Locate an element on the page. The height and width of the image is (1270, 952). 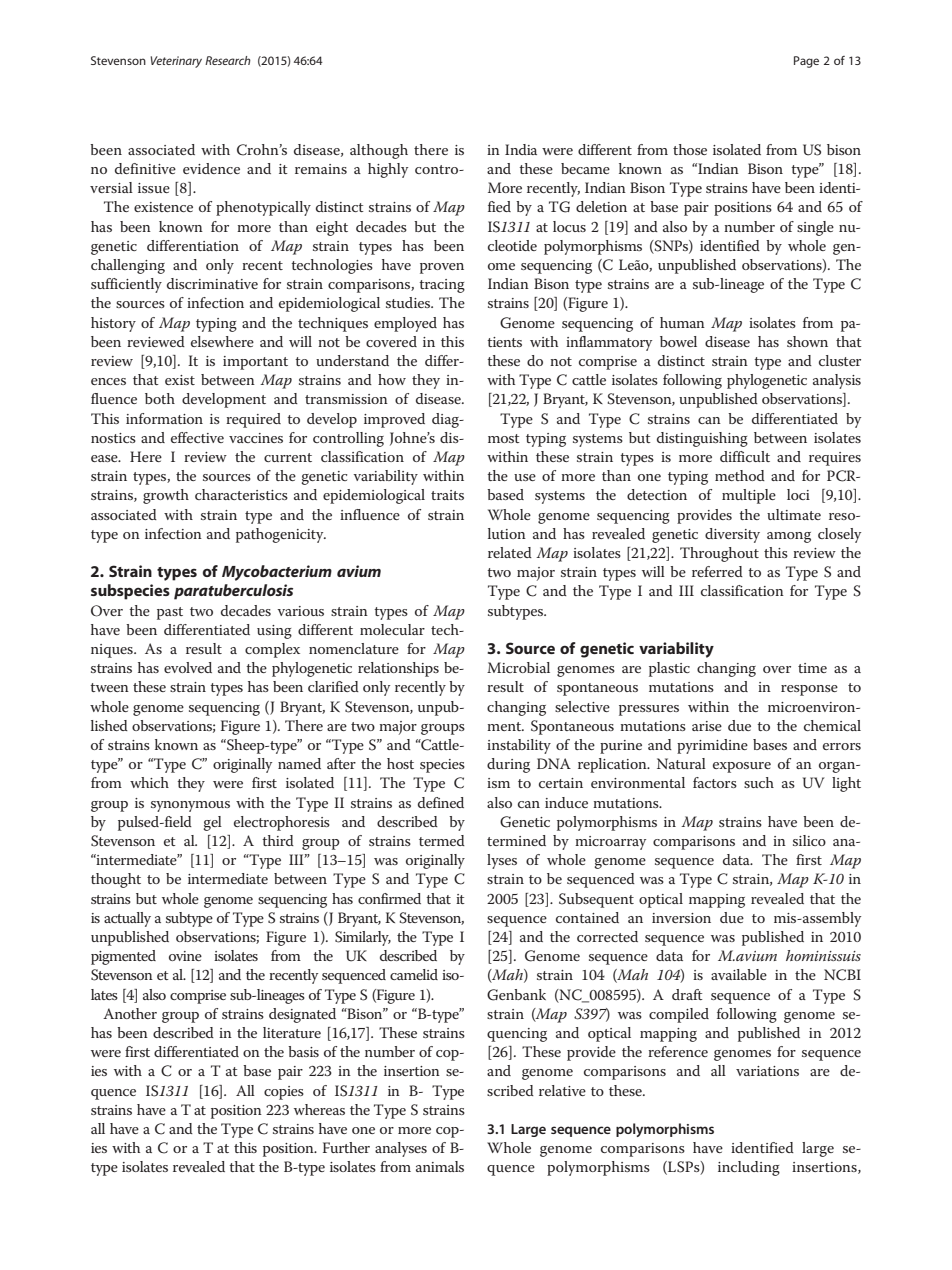
Page is located at coordinates (806, 62).
